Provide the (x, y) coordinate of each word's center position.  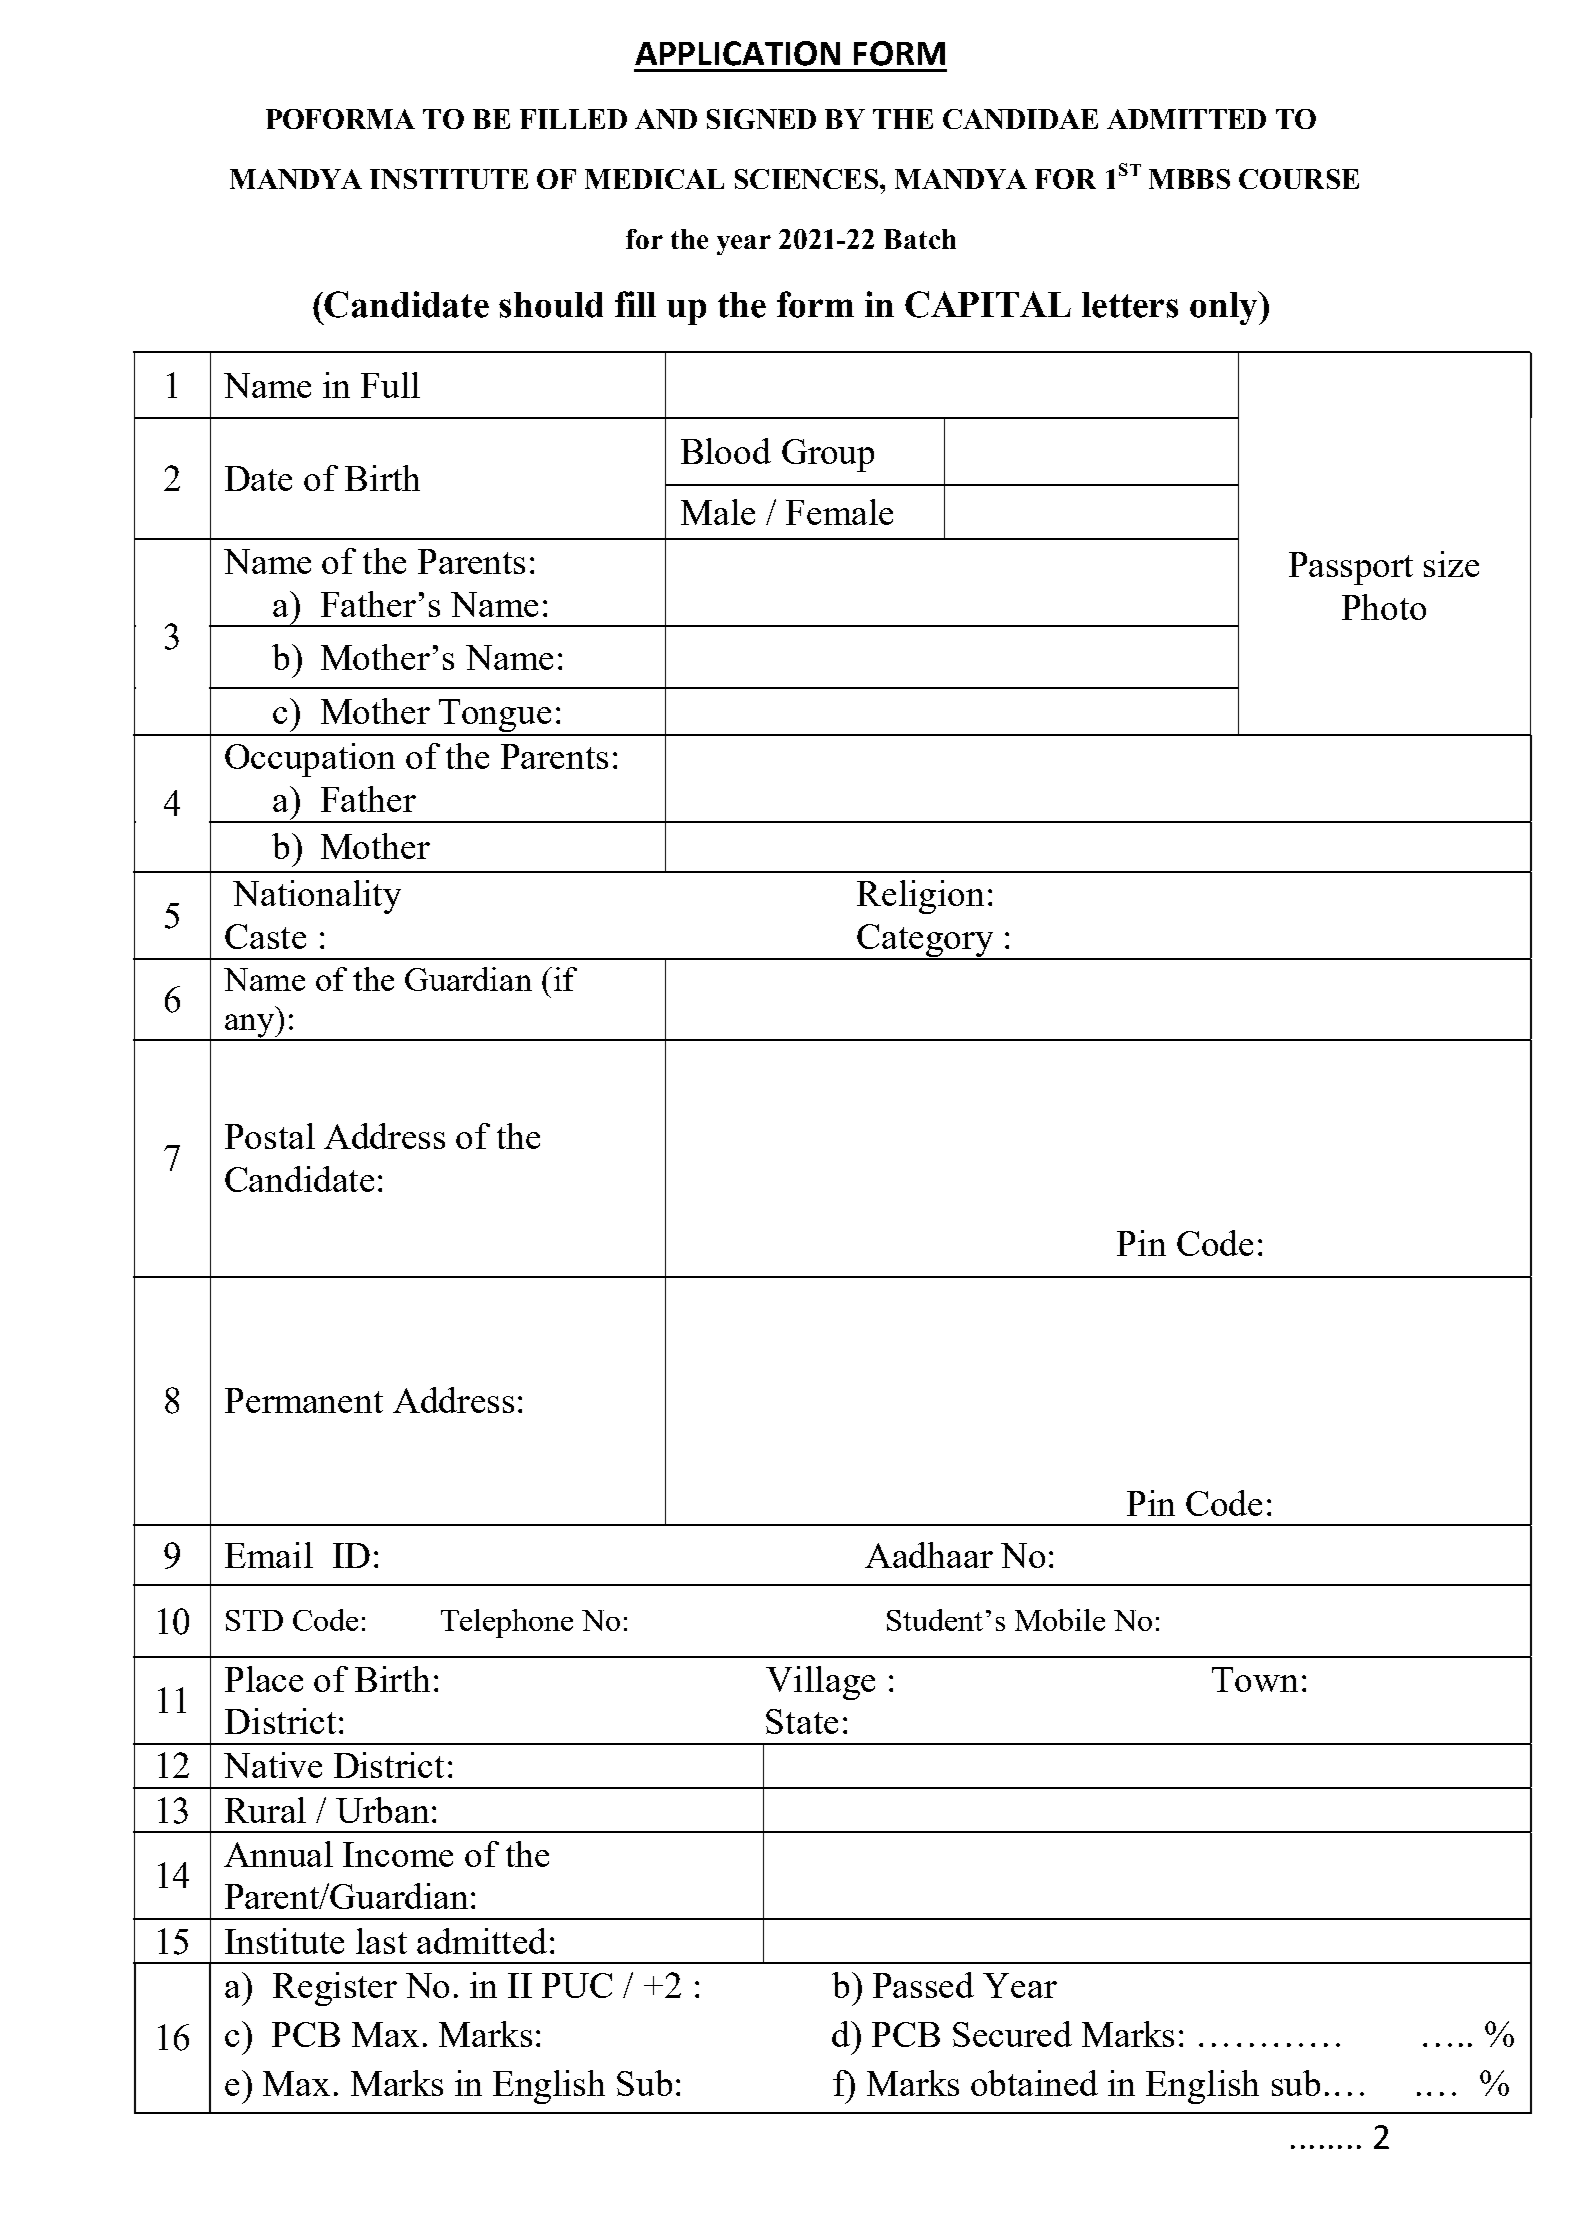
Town (1255, 1679)
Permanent (304, 1400)
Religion (920, 897)
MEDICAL (654, 179)
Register (335, 1989)
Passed (923, 1985)
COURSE (1299, 179)
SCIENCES (808, 179)
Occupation (310, 760)
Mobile (1060, 1620)
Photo (1384, 607)
